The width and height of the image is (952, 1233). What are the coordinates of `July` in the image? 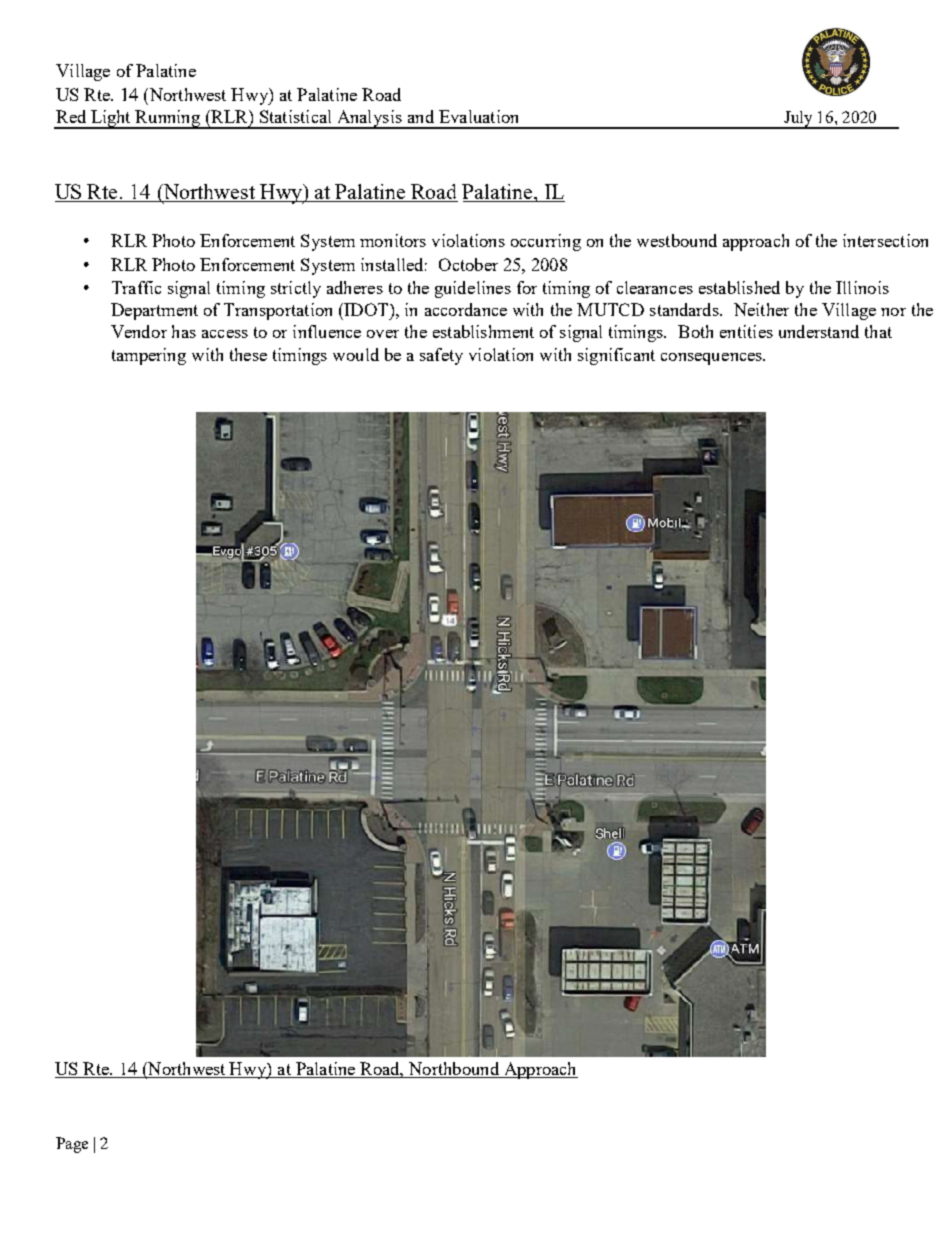 It's located at (798, 120).
